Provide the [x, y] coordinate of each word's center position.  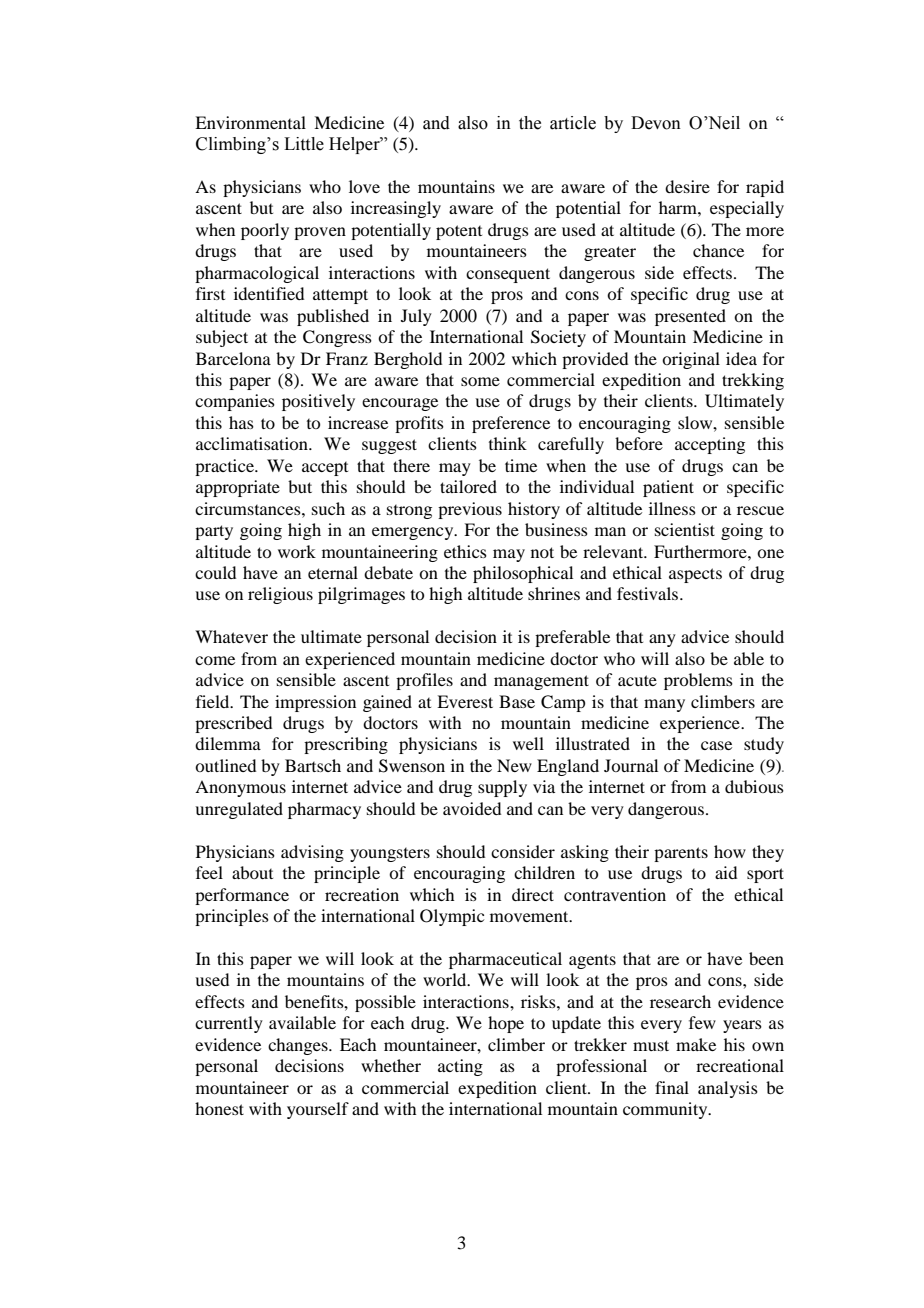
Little [304, 144]
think [508, 443]
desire [687, 186]
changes [299, 1046]
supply [502, 788]
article [573, 123]
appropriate [238, 488]
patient [668, 488]
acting [460, 1067]
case [716, 745]
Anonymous [240, 788]
